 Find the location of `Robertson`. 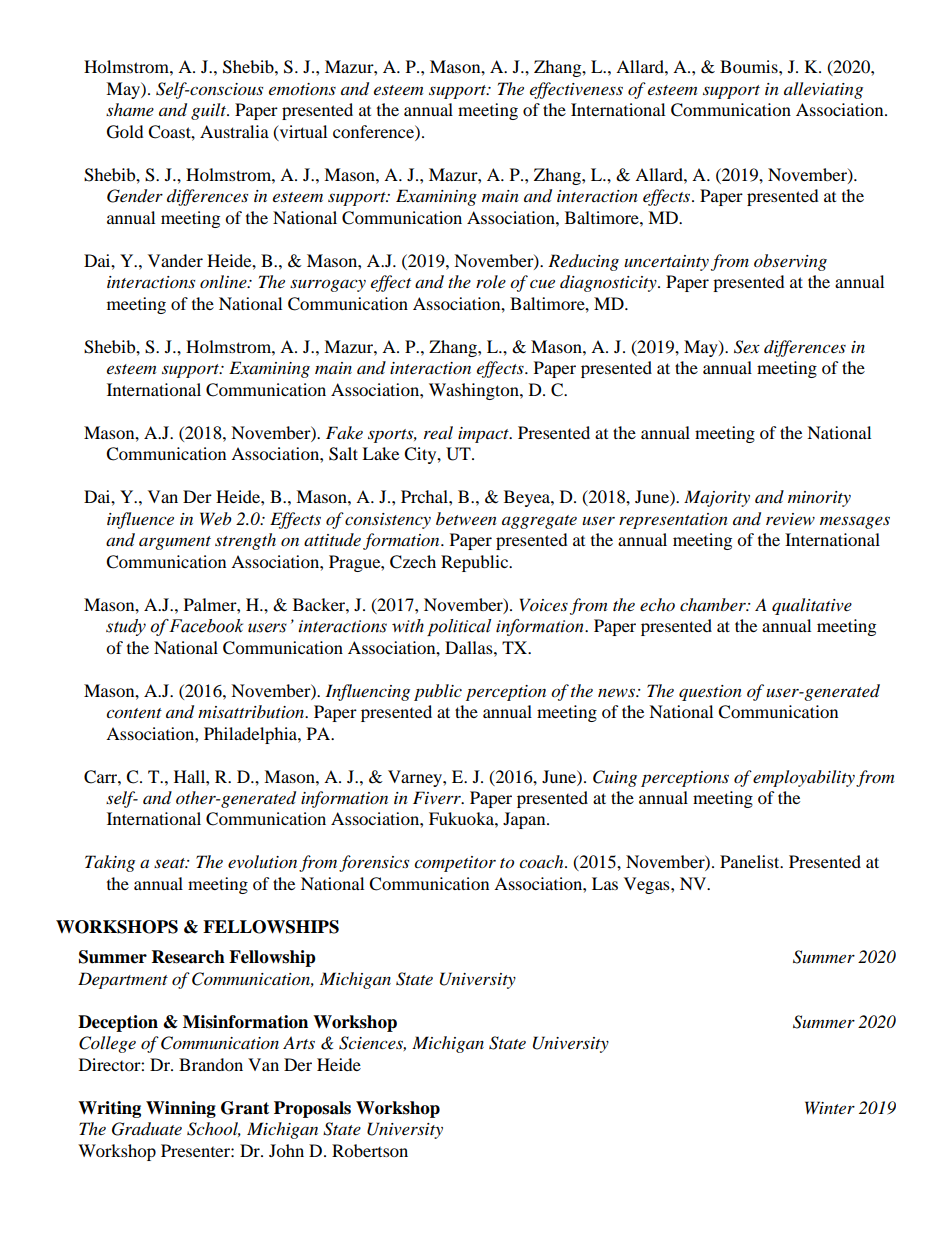

Robertson is located at coordinates (370, 1150).
